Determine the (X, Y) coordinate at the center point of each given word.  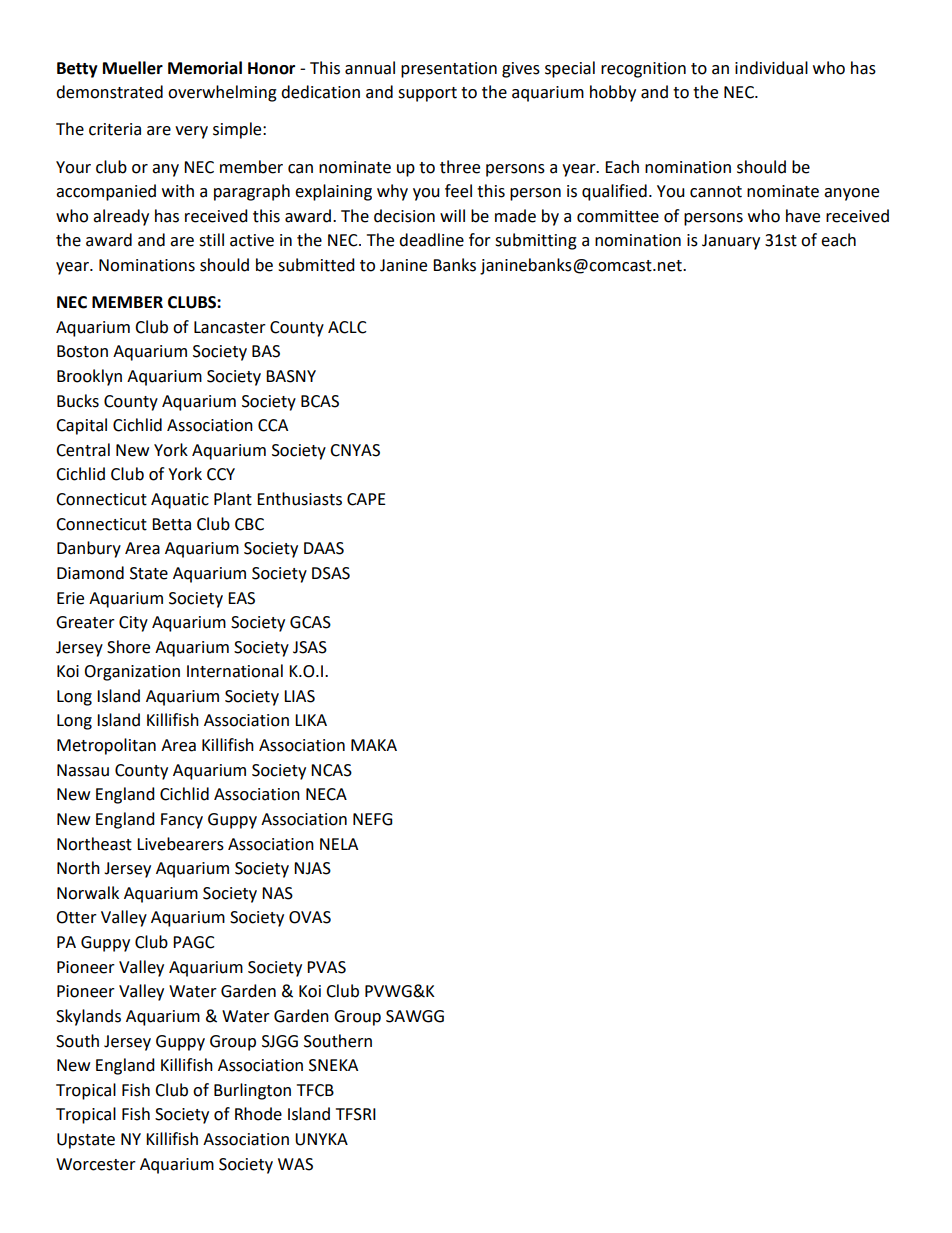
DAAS (324, 548)
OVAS (310, 917)
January (731, 242)
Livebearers (180, 844)
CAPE (366, 499)
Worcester (96, 1164)
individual (771, 68)
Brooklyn (89, 377)
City (133, 624)
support (427, 94)
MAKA (374, 745)
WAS (295, 1164)
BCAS (320, 401)
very (191, 132)
